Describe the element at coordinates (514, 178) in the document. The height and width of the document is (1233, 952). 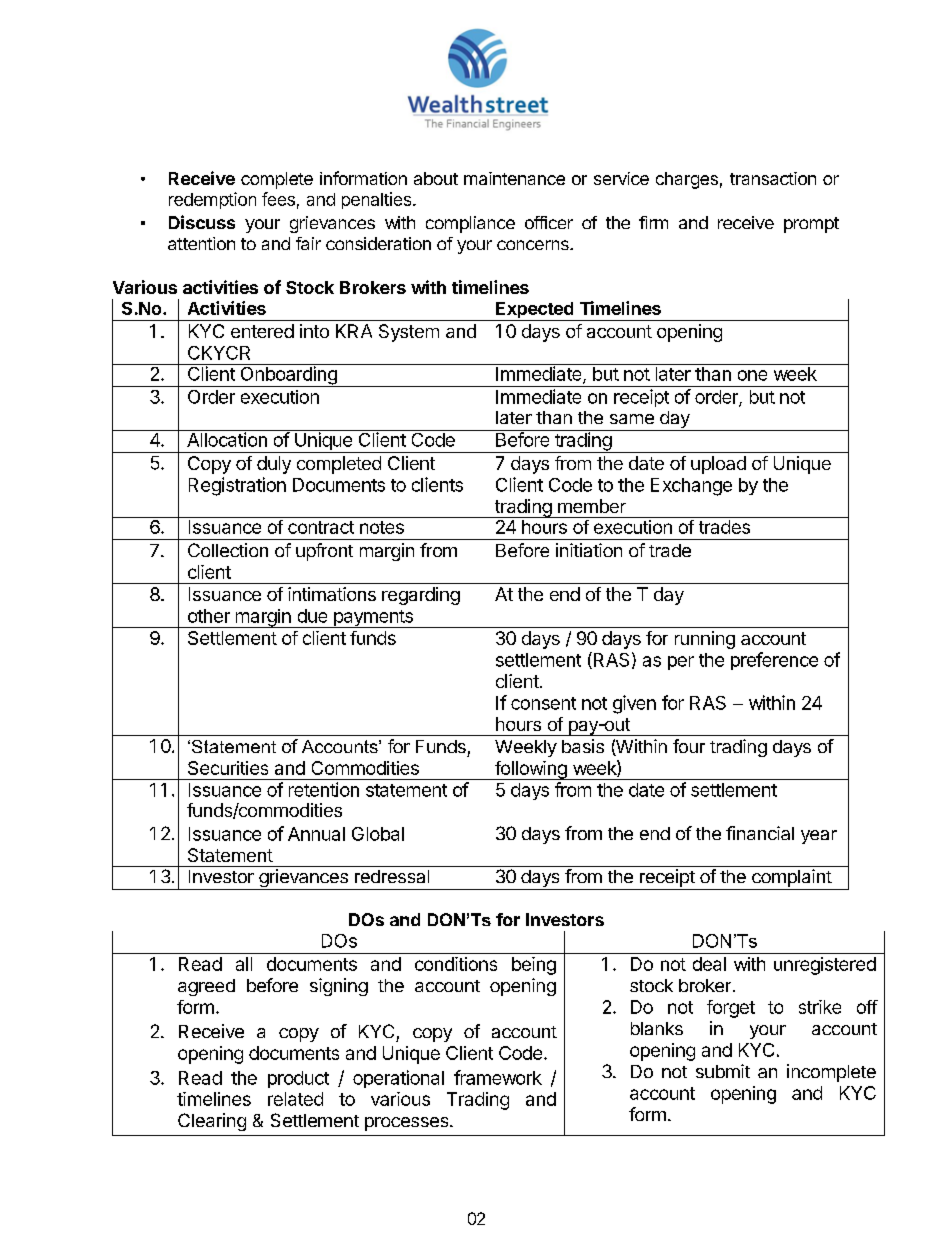
I see `maintenance` at that location.
